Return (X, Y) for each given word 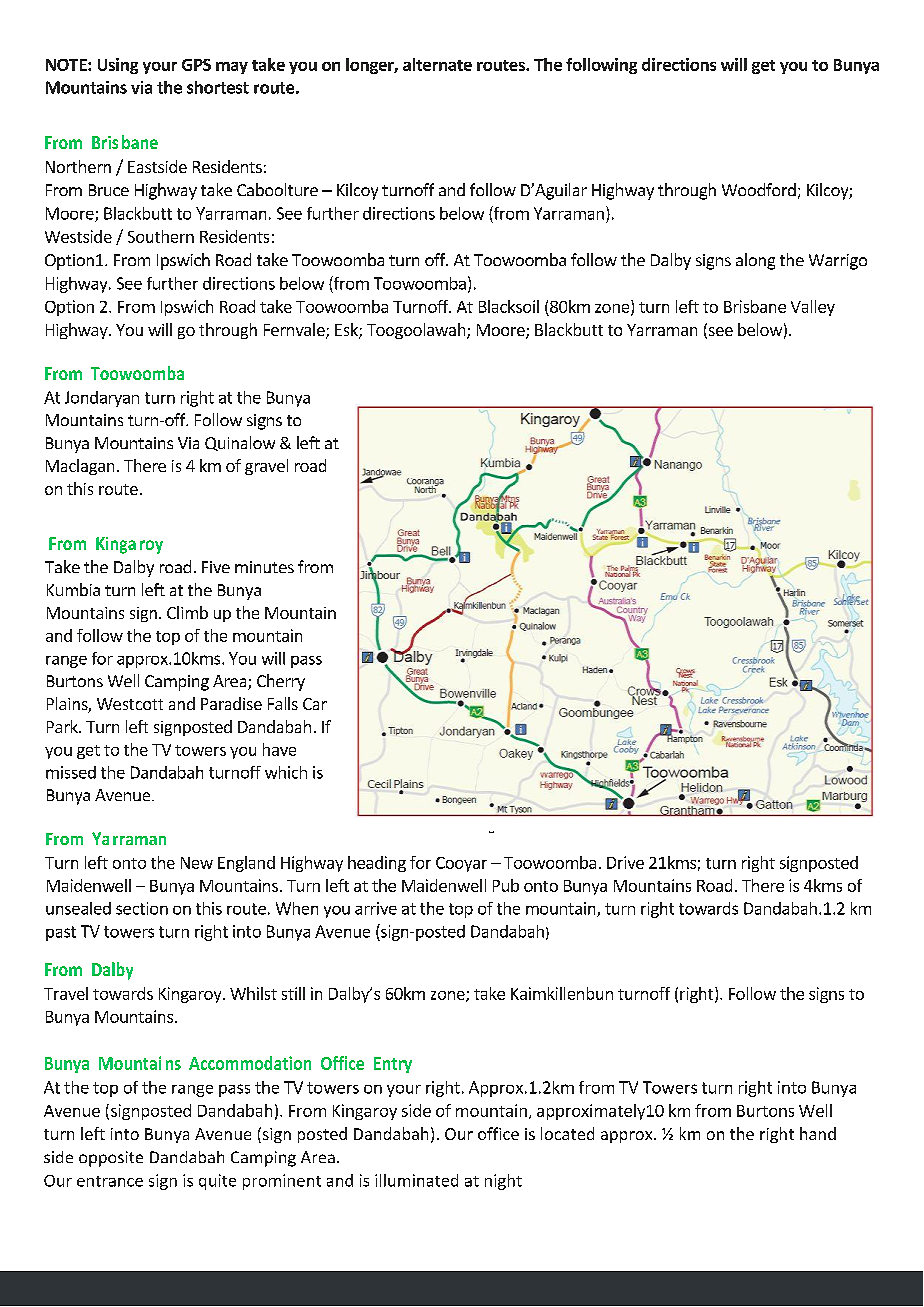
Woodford (759, 189)
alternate (437, 64)
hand (818, 1133)
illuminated (416, 1180)
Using (118, 66)
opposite (111, 1159)
